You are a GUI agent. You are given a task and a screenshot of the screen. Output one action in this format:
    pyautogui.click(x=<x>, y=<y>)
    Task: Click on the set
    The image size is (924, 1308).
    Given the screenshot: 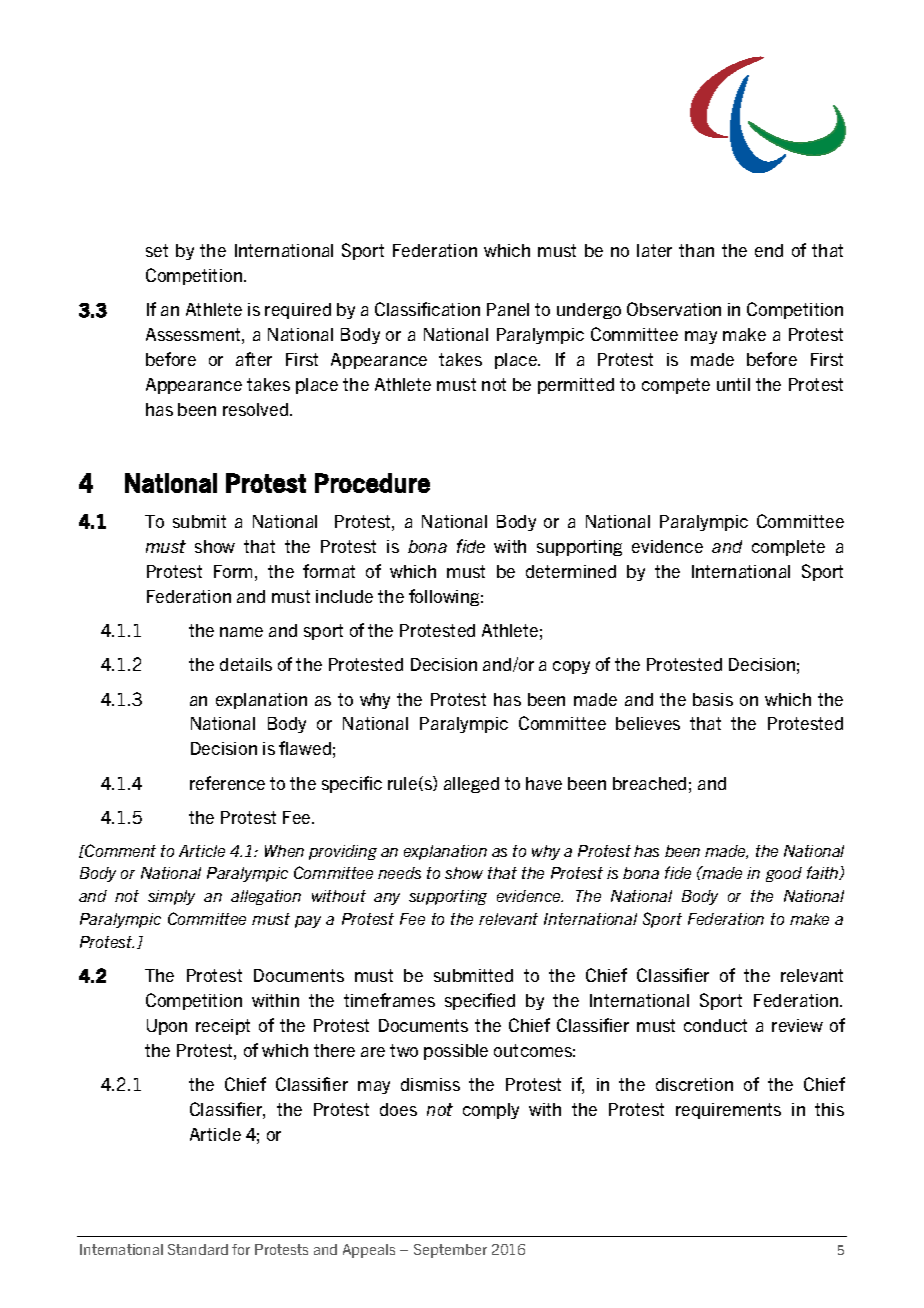 What is the action you would take?
    pyautogui.click(x=157, y=250)
